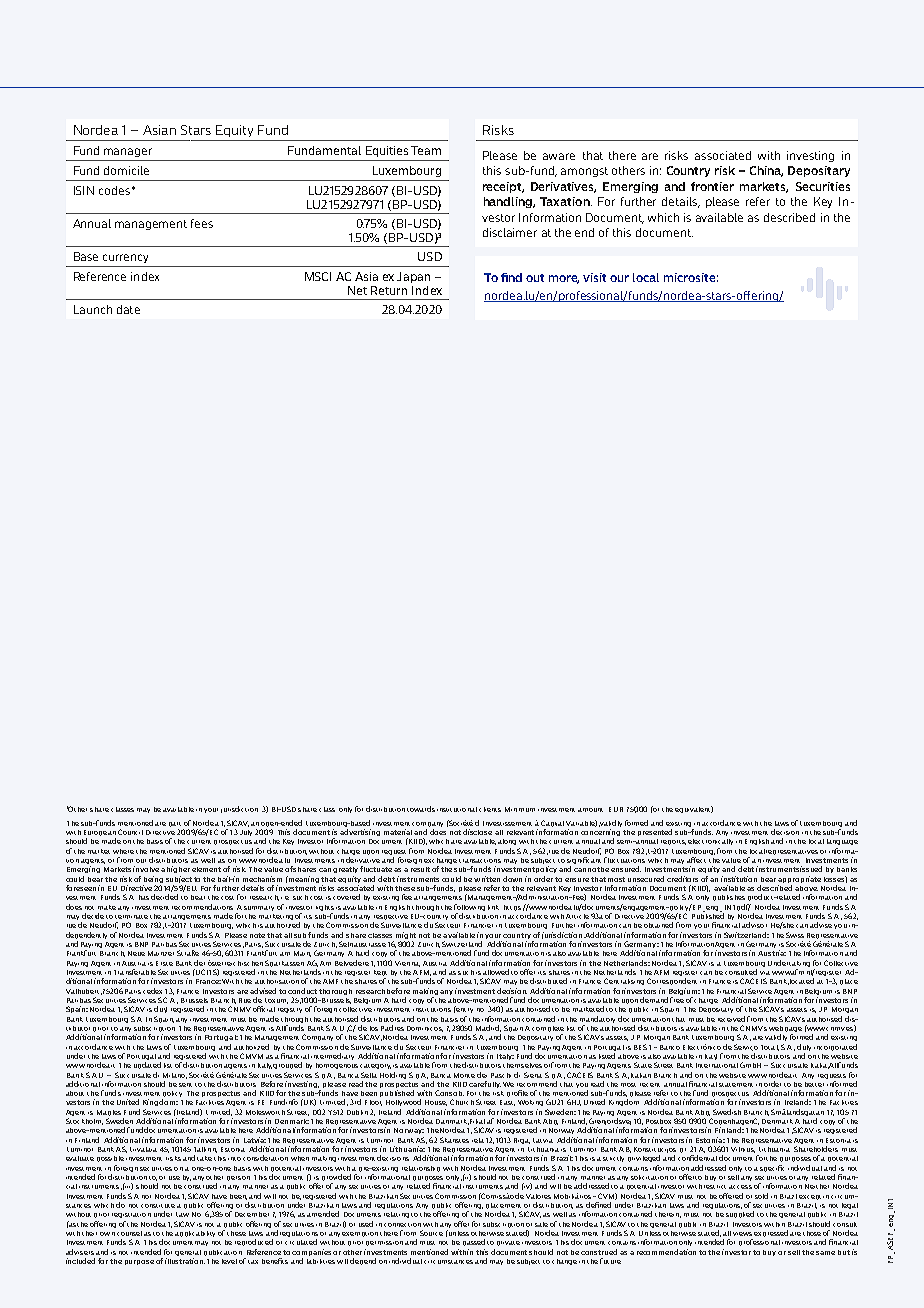 The height and width of the image is (1308, 924). Describe the element at coordinates (426, 150) in the image. I see `Team` at that location.
